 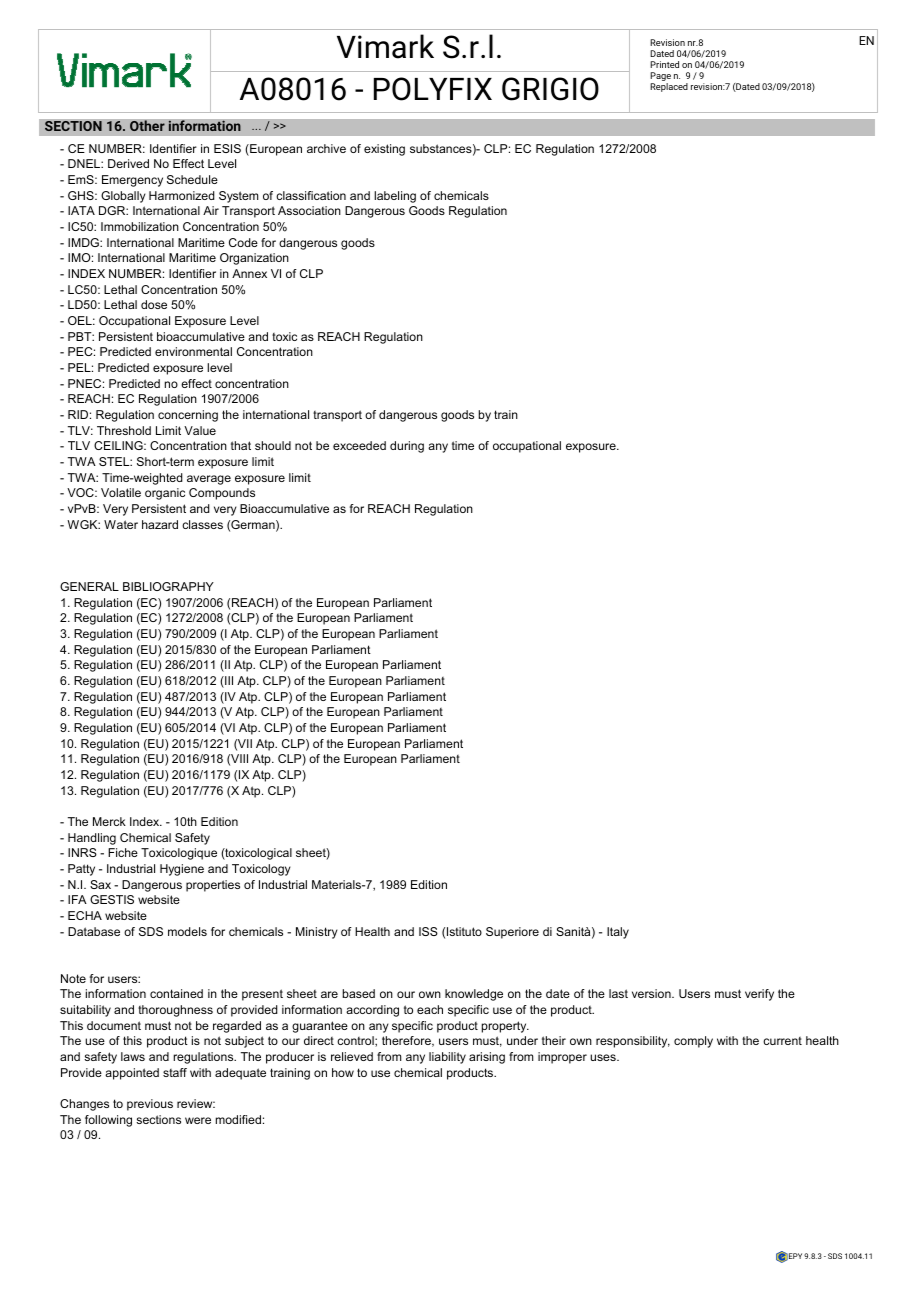 What do you see at coordinates (168, 586) in the page?
I see `BIBLIOGRAPHY` at bounding box center [168, 586].
